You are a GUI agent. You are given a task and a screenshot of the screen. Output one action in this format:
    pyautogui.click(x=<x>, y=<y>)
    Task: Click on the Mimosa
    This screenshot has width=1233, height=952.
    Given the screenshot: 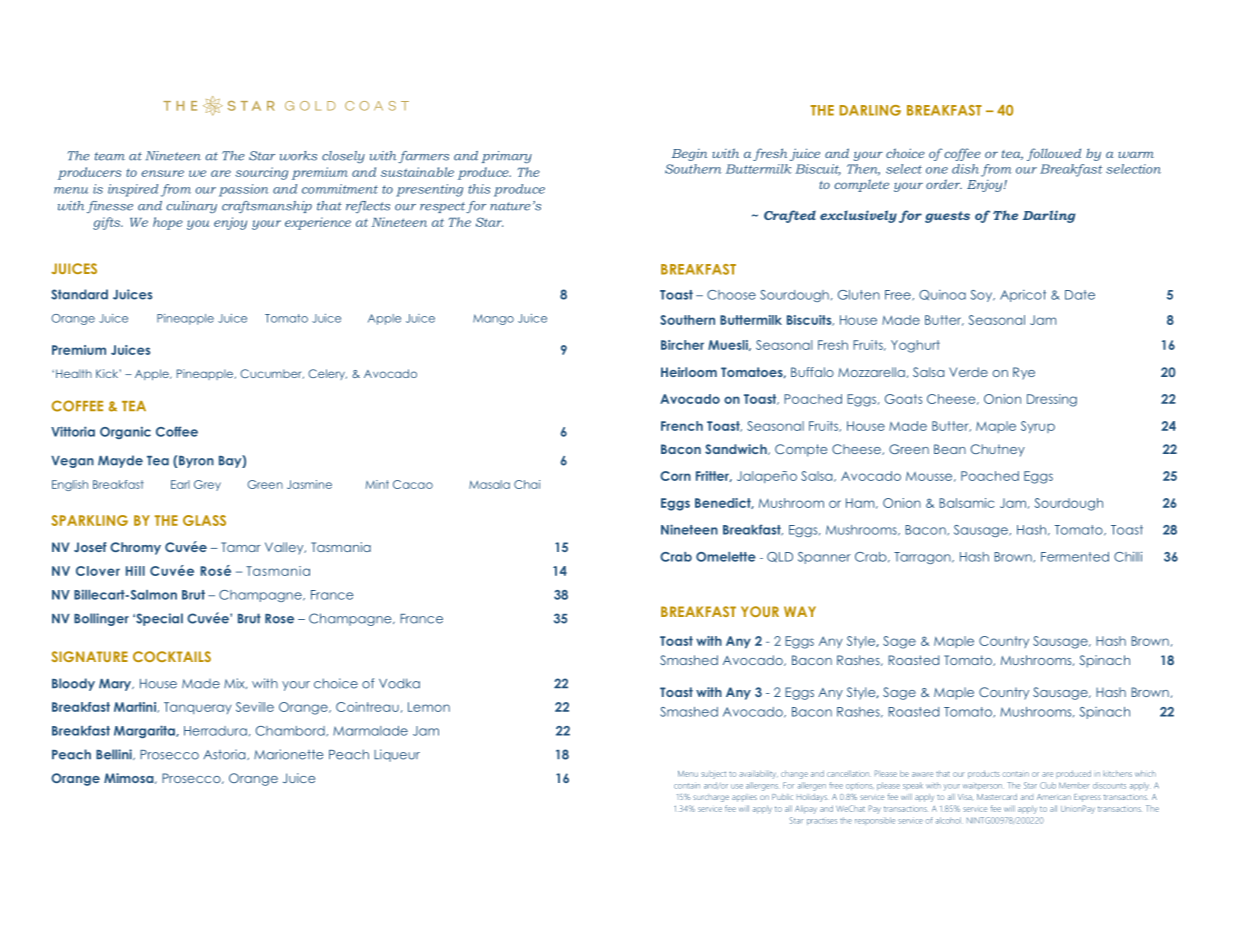 What is the action you would take?
    pyautogui.click(x=130, y=778)
